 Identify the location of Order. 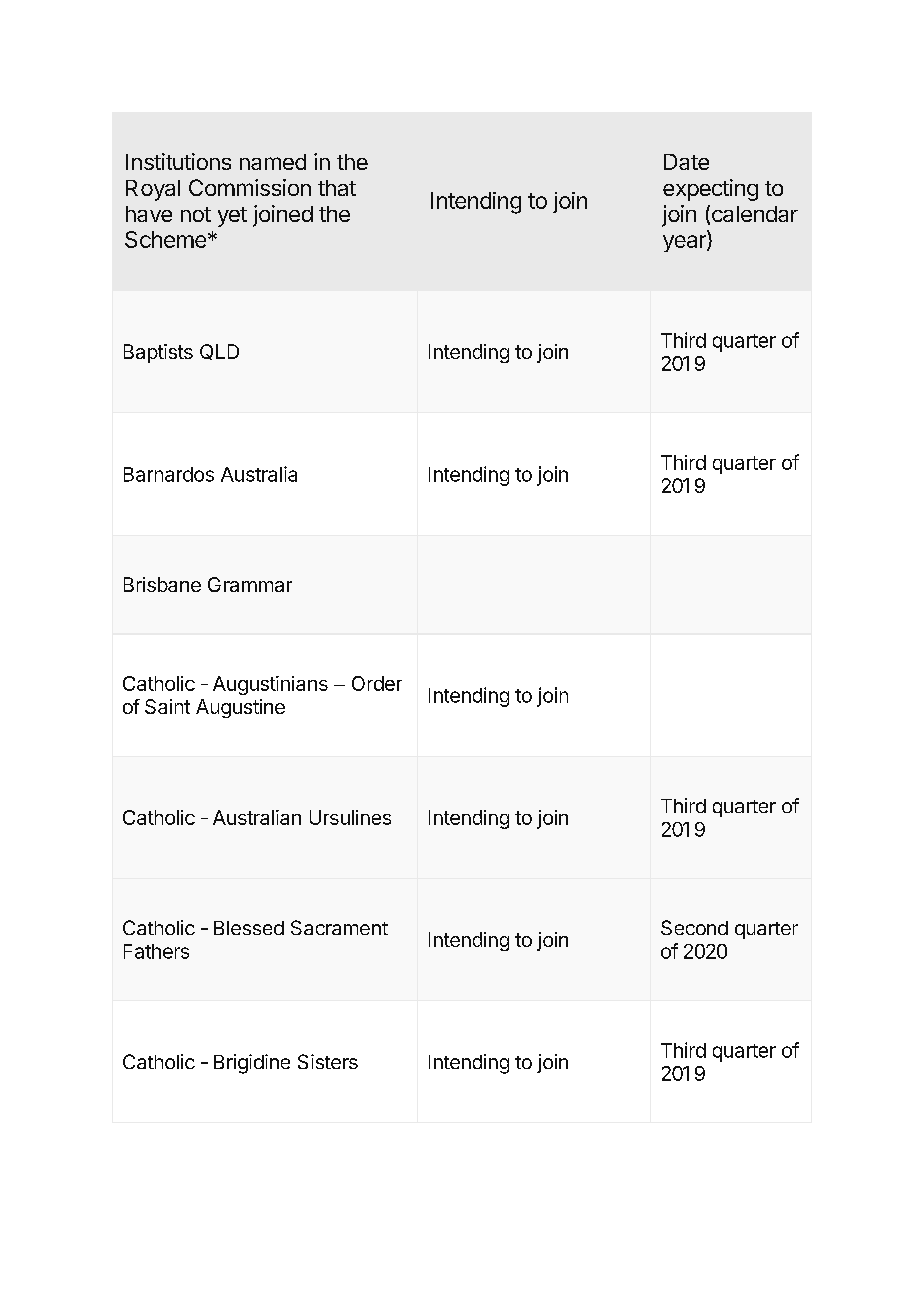
(377, 683).
